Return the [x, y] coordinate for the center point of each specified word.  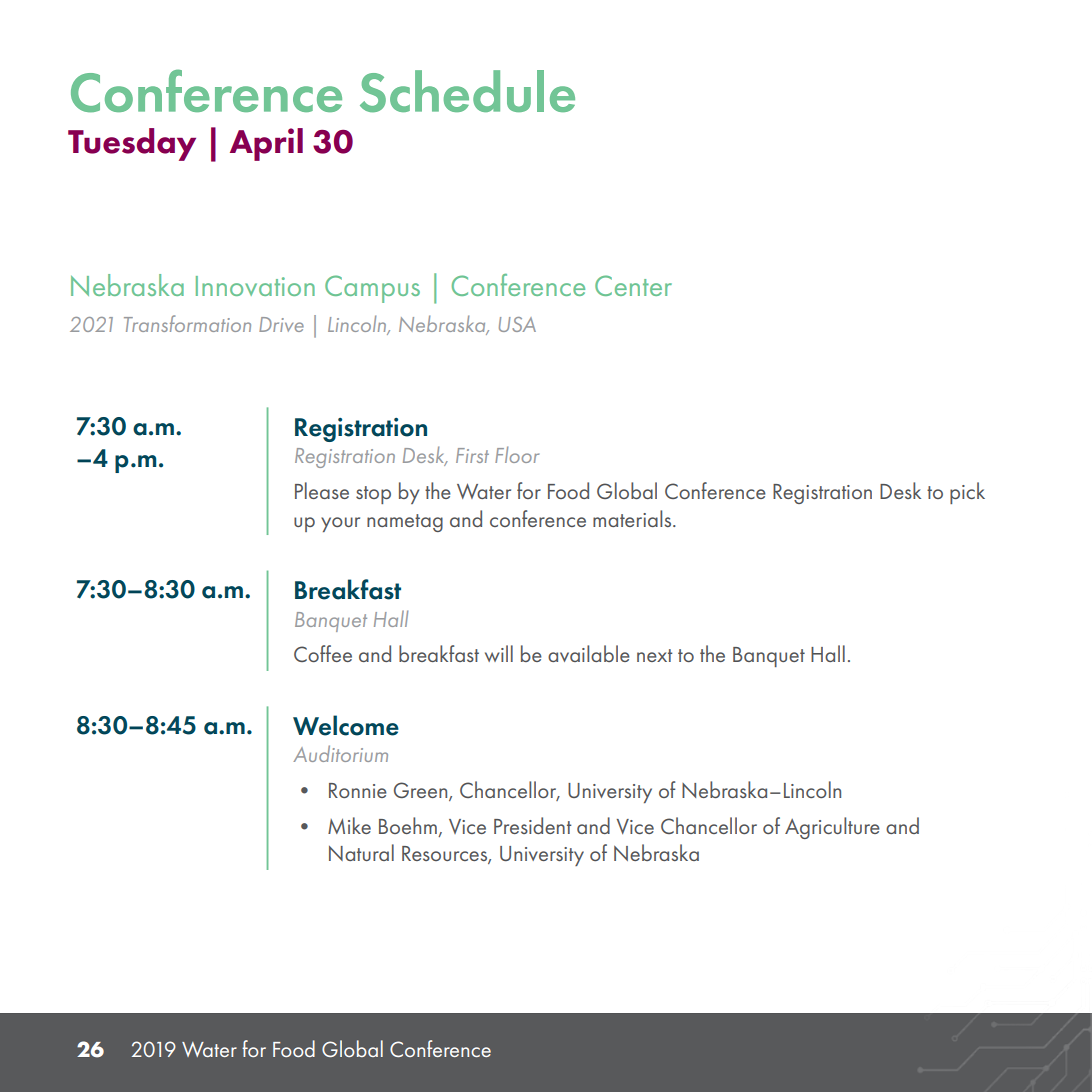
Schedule [467, 91]
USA [517, 324]
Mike [349, 825]
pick [967, 493]
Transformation [187, 323]
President [532, 825]
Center [633, 285]
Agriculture [832, 828]
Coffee [323, 653]
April [266, 144]
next [654, 655]
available [589, 653]
